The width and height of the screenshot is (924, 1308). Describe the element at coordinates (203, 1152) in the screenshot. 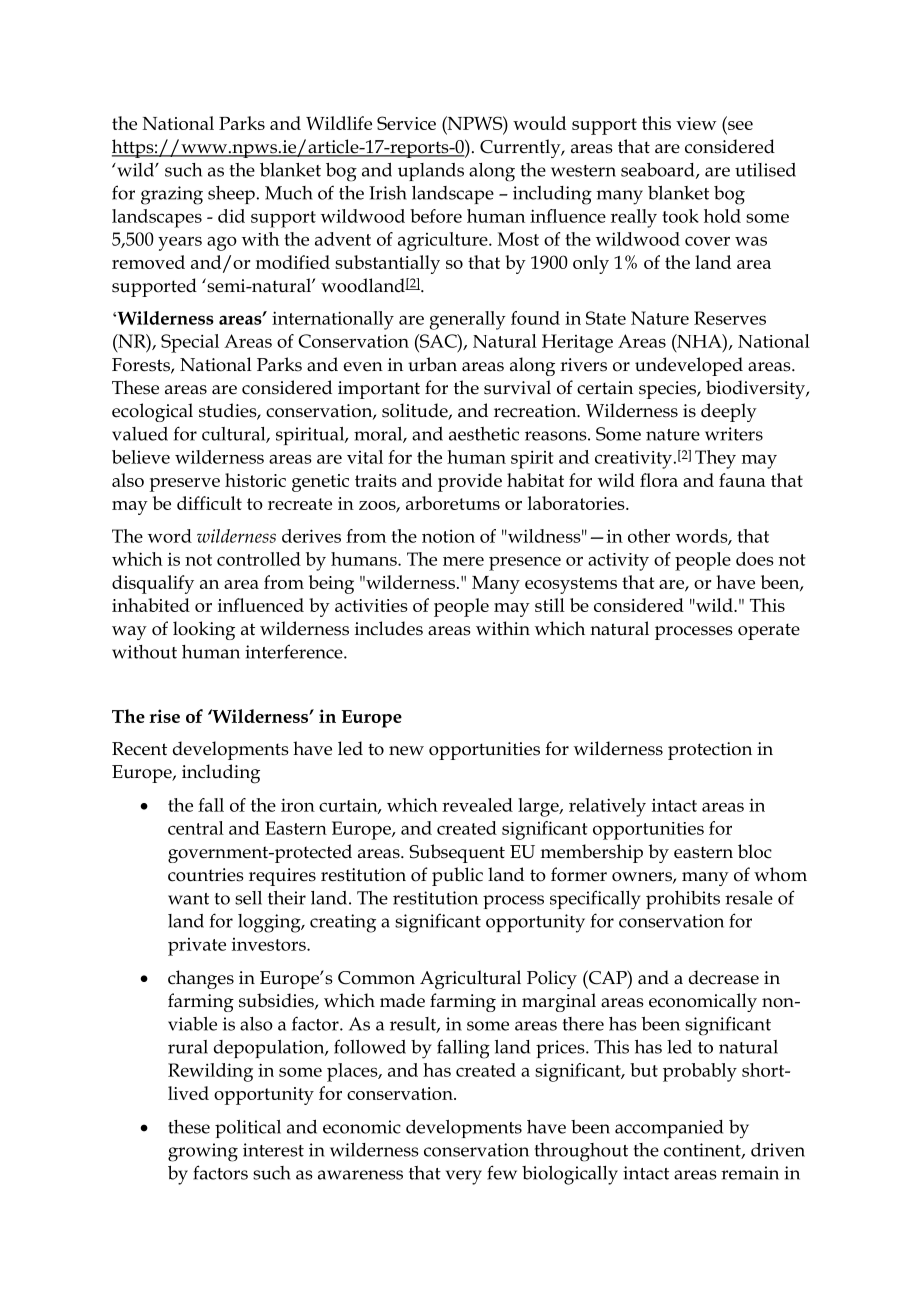

I see `growing` at that location.
